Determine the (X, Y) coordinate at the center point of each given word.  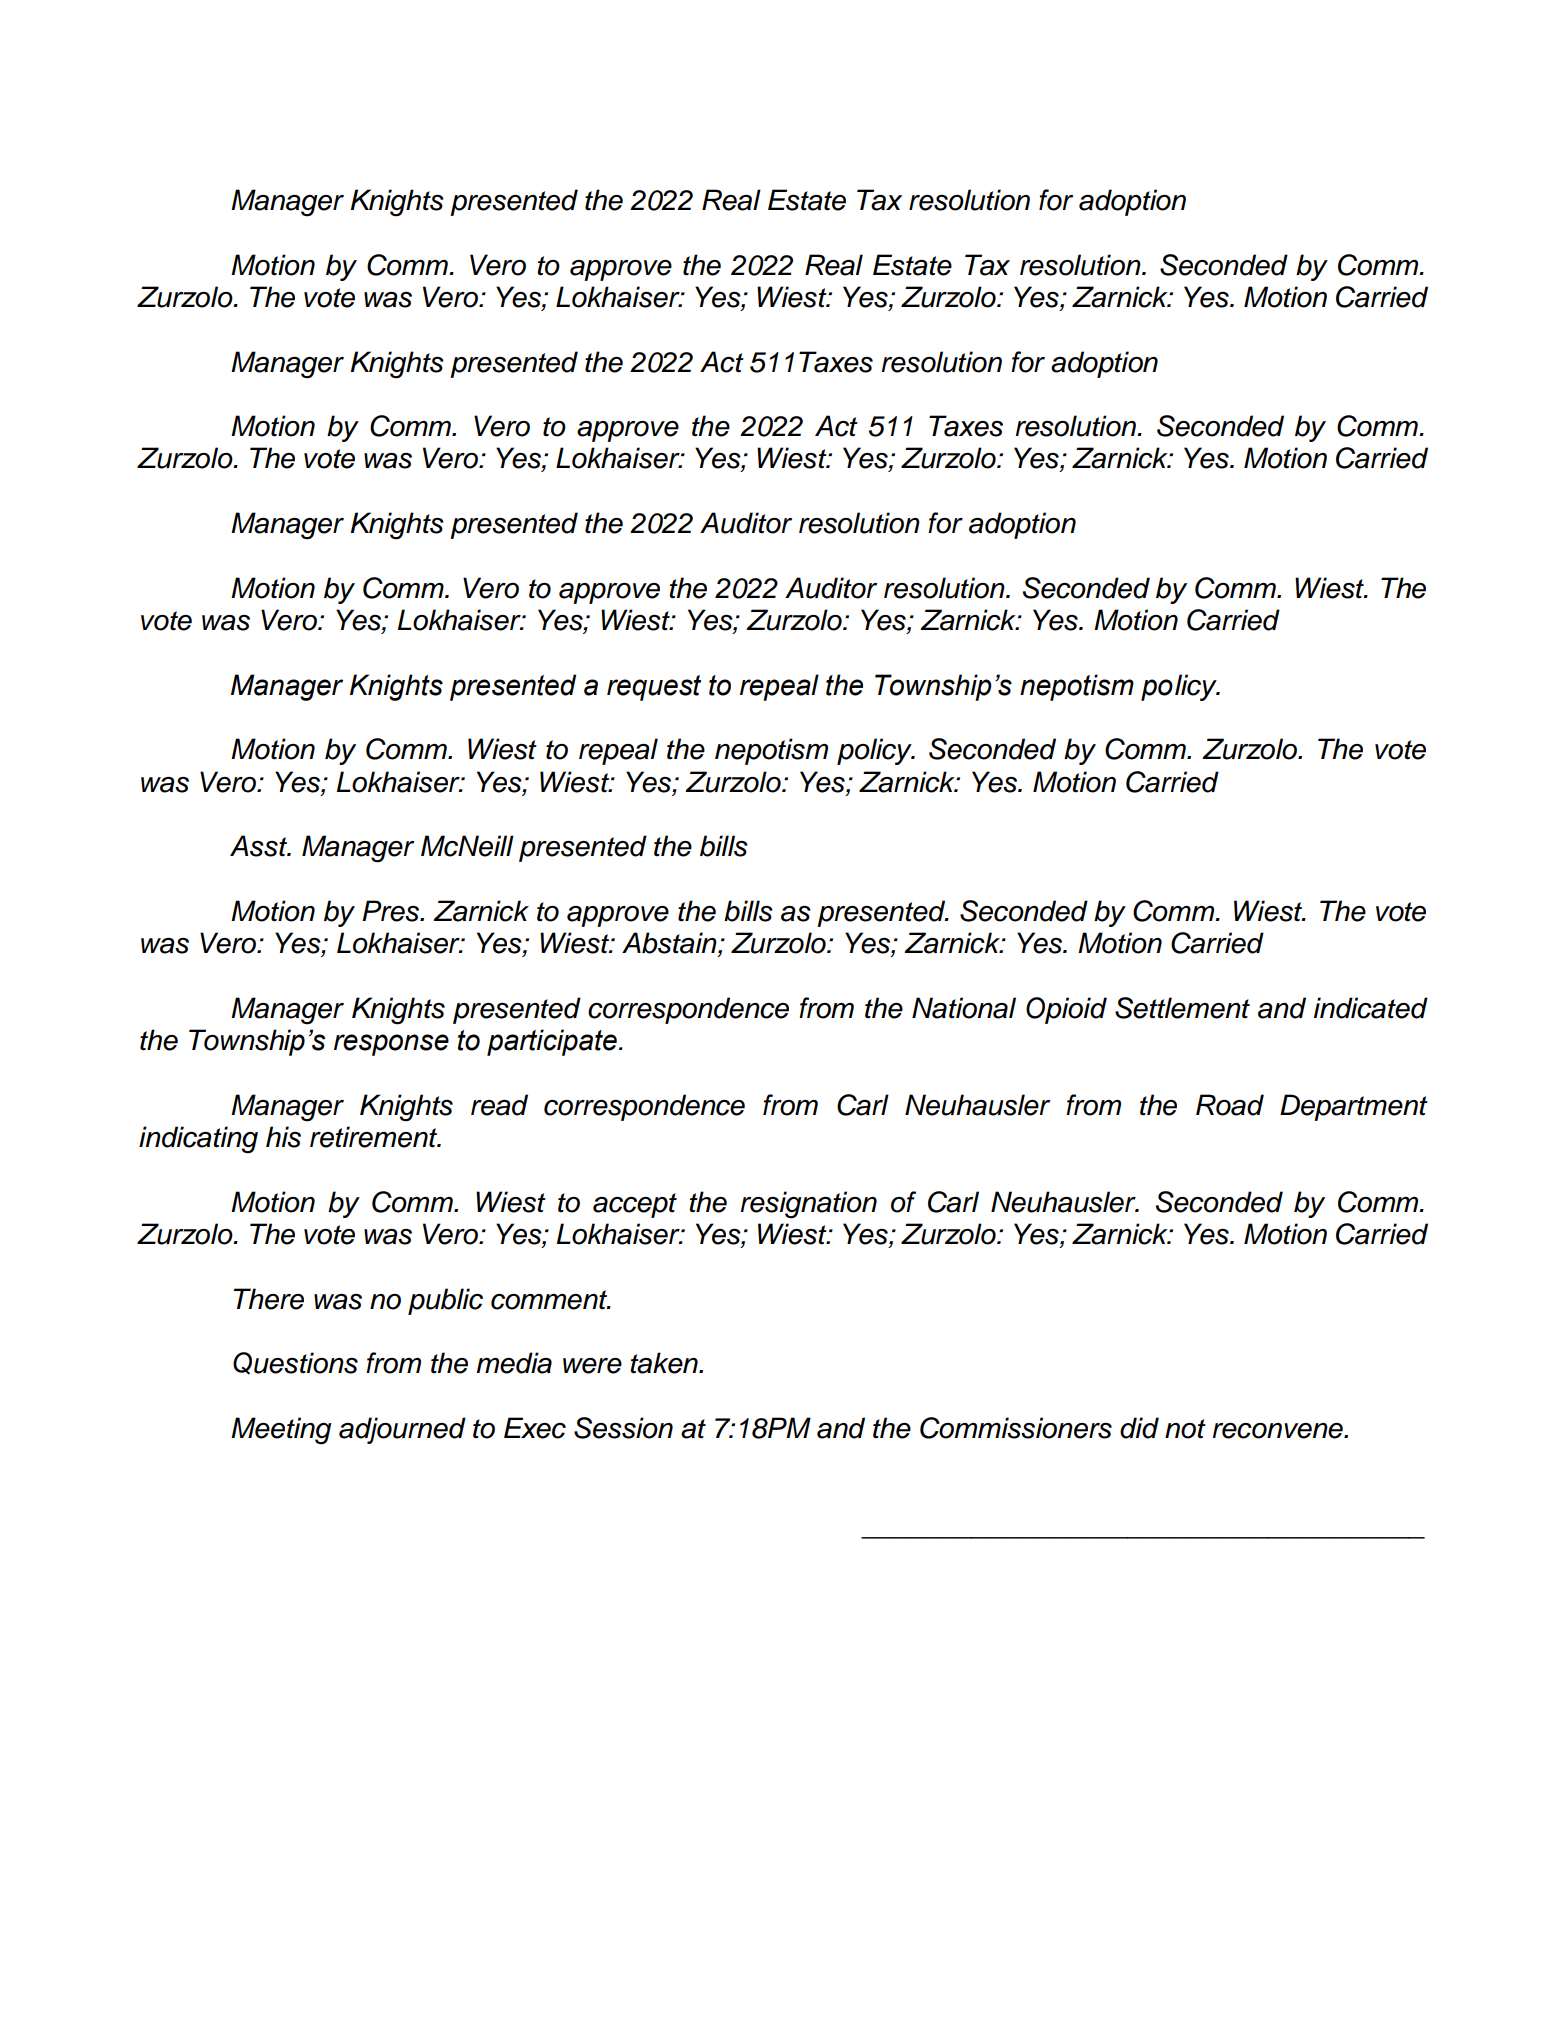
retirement (375, 1137)
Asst (260, 846)
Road (1230, 1105)
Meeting (281, 1431)
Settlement (1182, 1008)
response (391, 1045)
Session (623, 1428)
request (654, 688)
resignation (809, 1205)
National (964, 1008)
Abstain (670, 944)
